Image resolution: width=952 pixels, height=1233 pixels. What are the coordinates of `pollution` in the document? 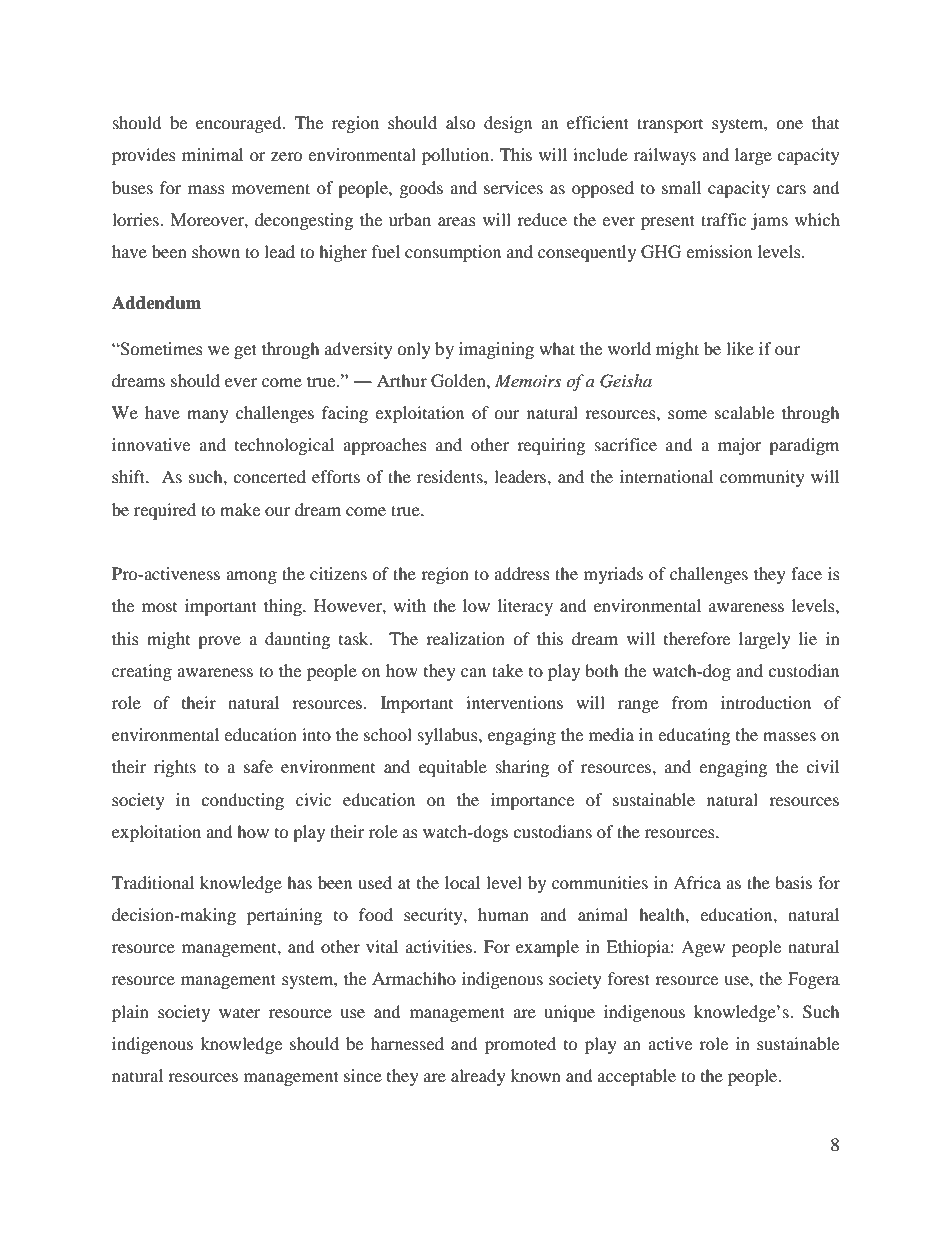 It's located at (457, 156).
